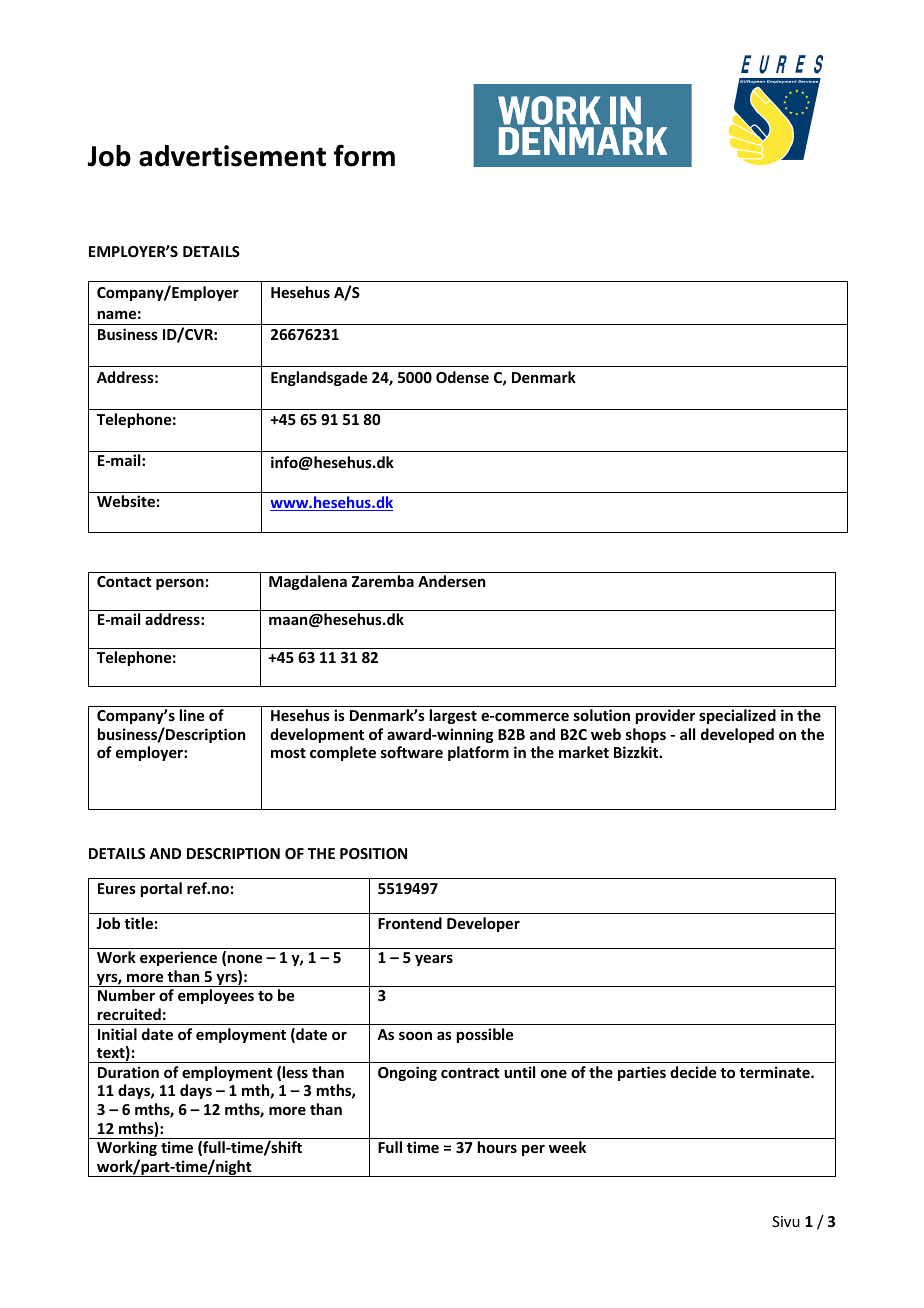 The image size is (924, 1308). Describe the element at coordinates (161, 889) in the image. I see `portal` at that location.
